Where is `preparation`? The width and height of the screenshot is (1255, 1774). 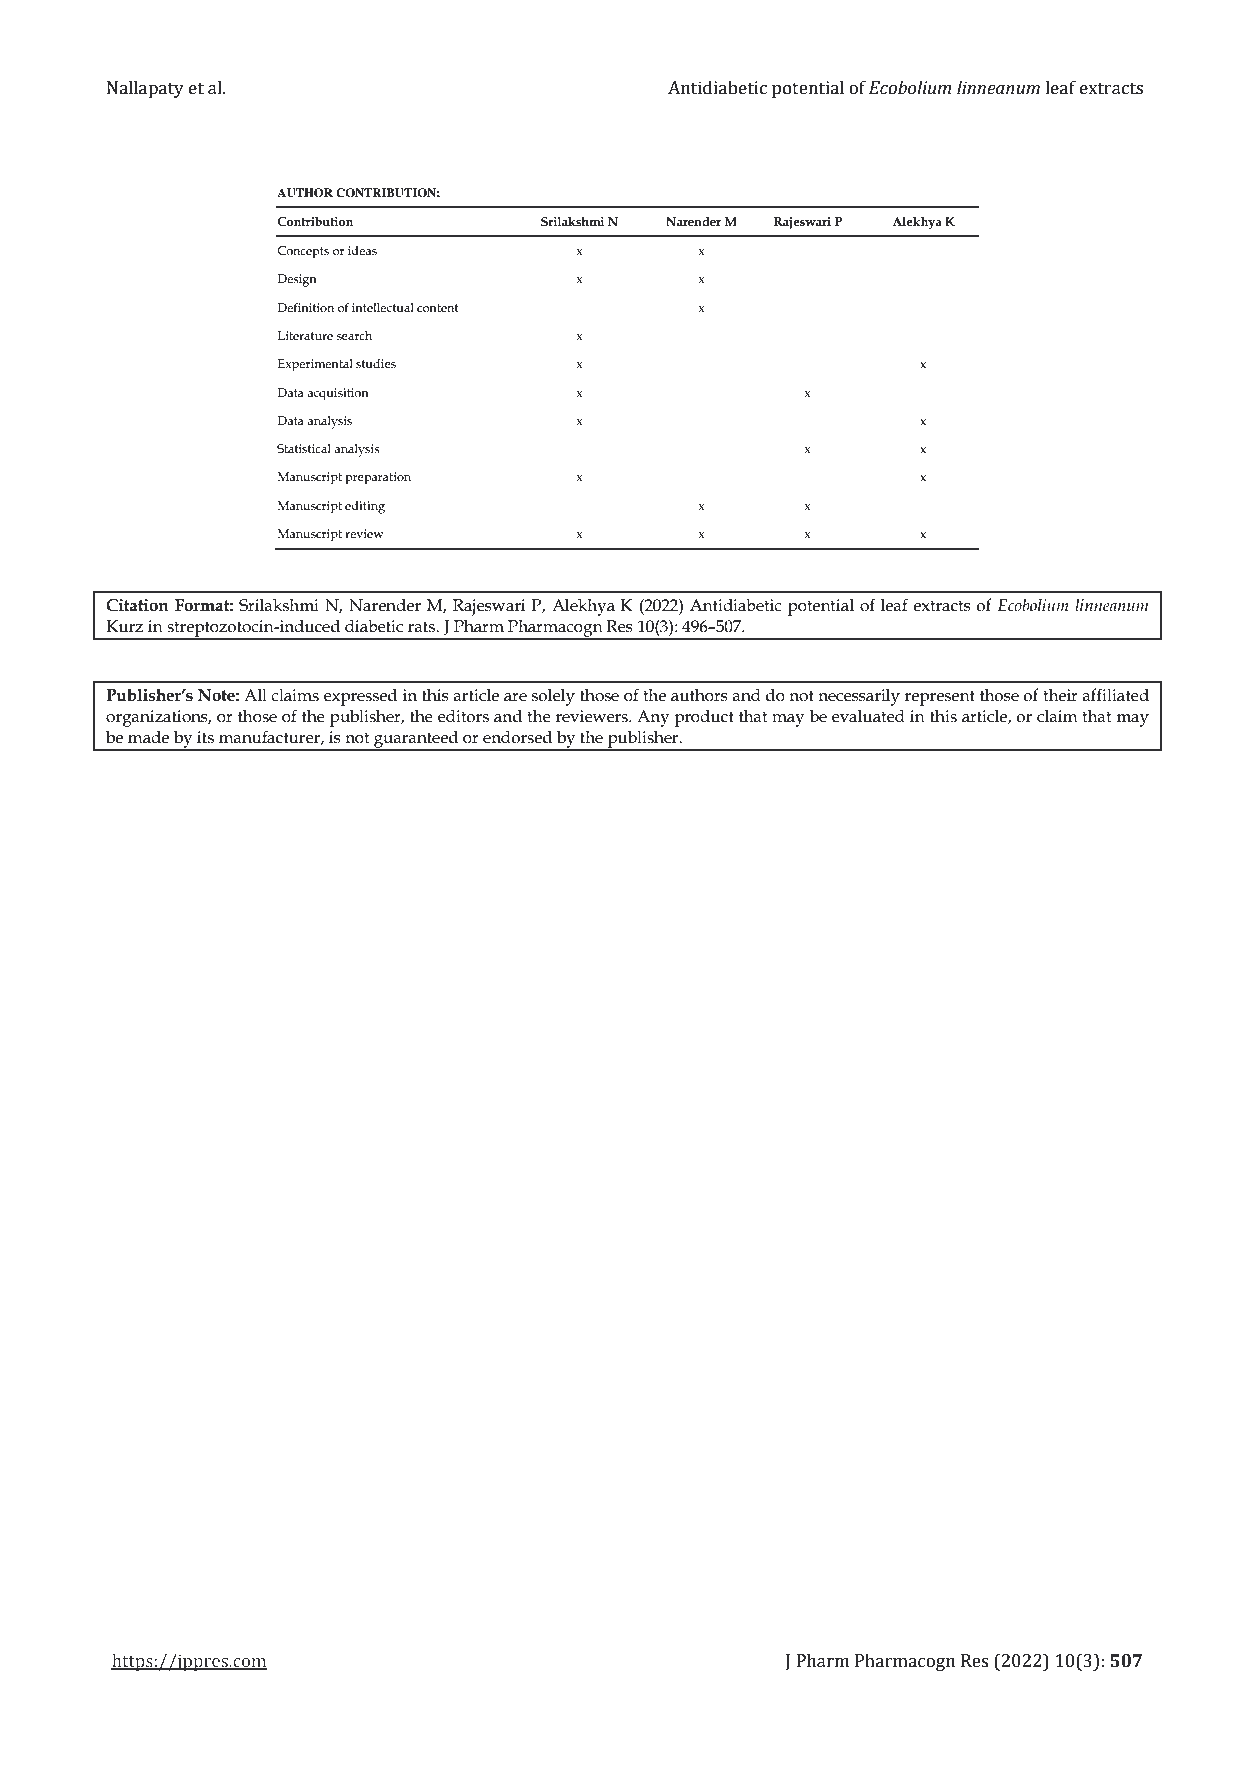
preparation is located at coordinates (378, 478).
